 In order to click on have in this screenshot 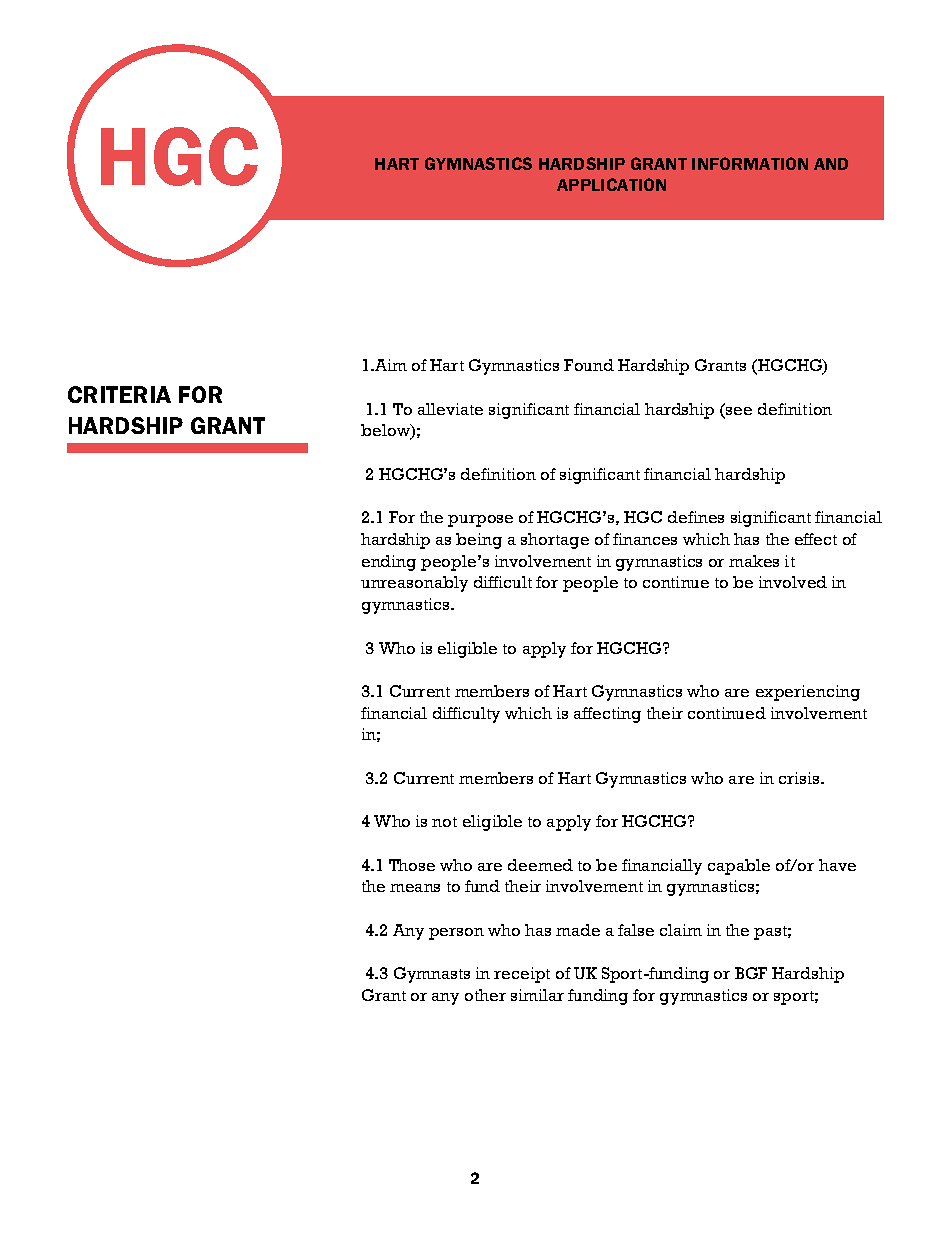, I will do `click(837, 865)`.
